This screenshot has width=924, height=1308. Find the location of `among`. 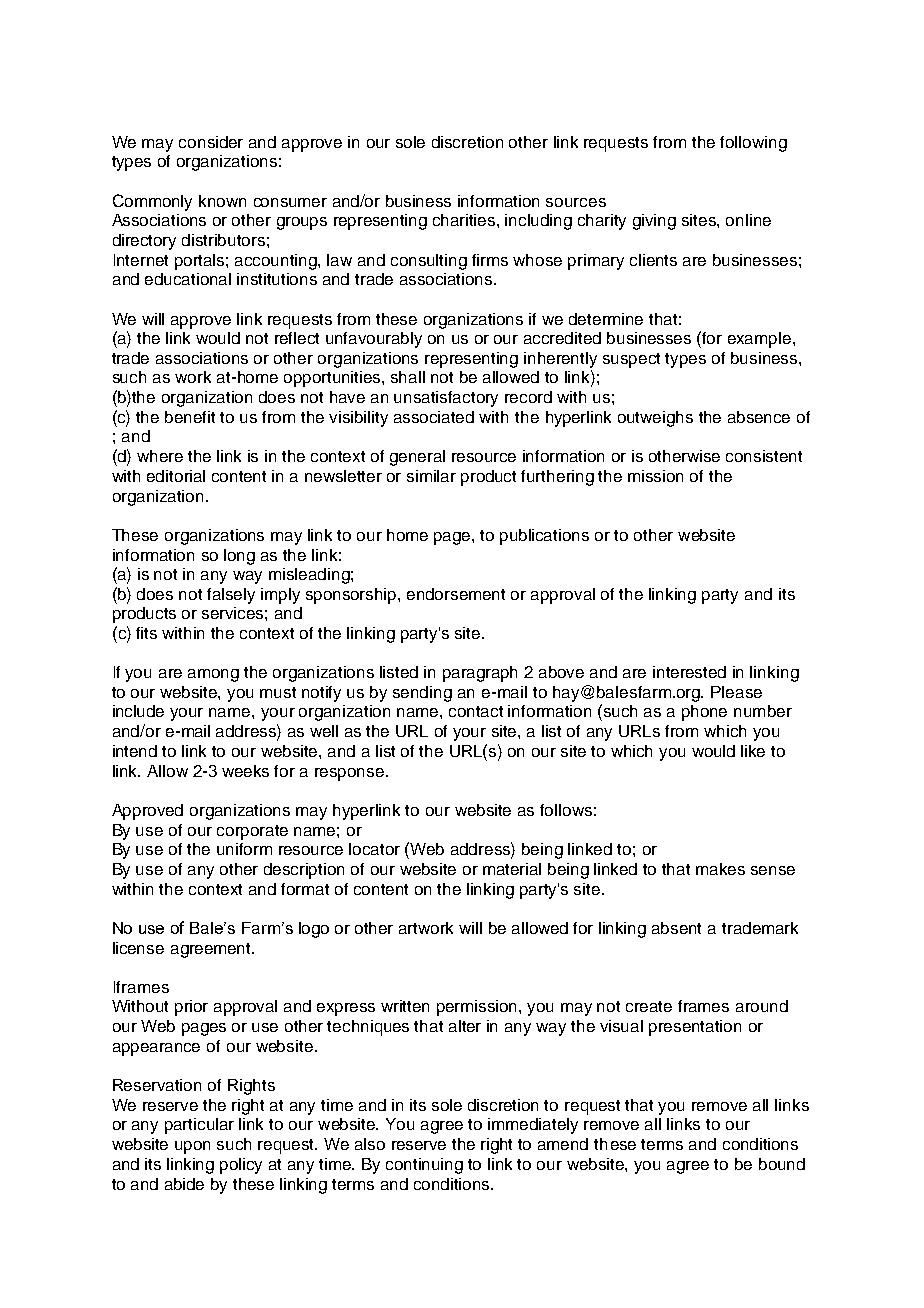

among is located at coordinates (213, 675).
